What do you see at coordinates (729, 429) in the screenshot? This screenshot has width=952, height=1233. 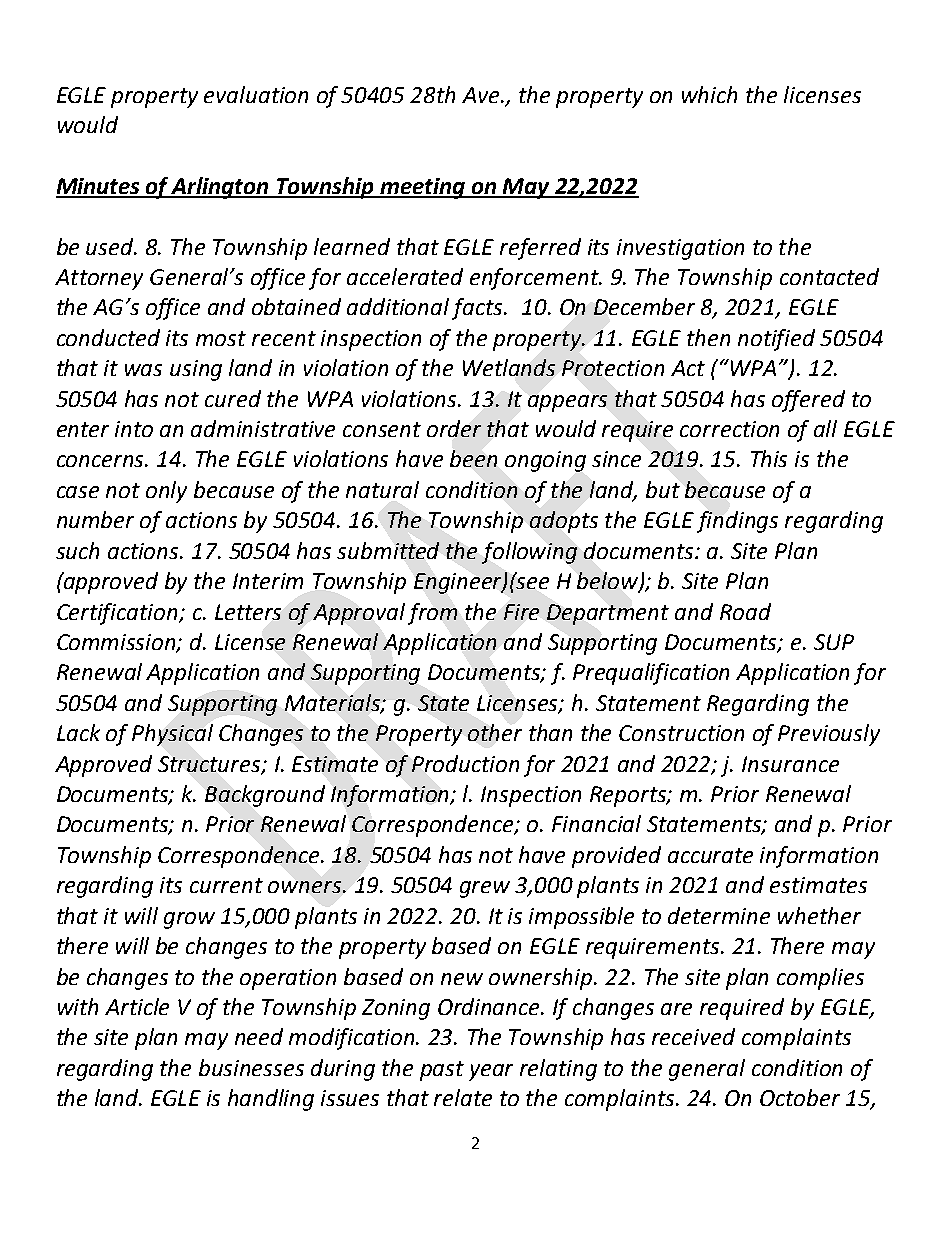 I see `correction` at bounding box center [729, 429].
